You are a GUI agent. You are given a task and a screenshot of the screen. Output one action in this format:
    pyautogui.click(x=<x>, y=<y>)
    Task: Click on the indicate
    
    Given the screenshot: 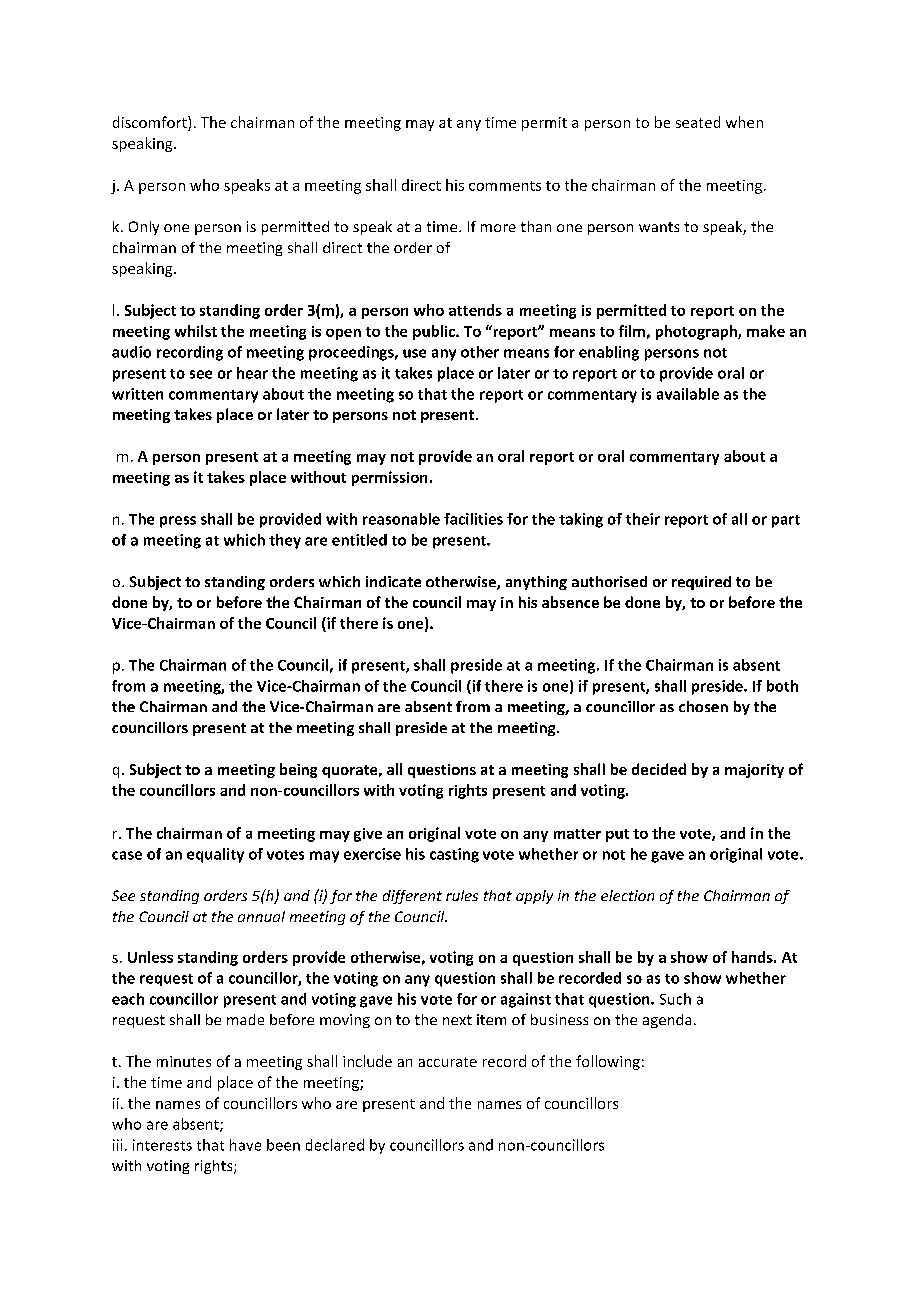 What is the action you would take?
    pyautogui.click(x=393, y=581)
